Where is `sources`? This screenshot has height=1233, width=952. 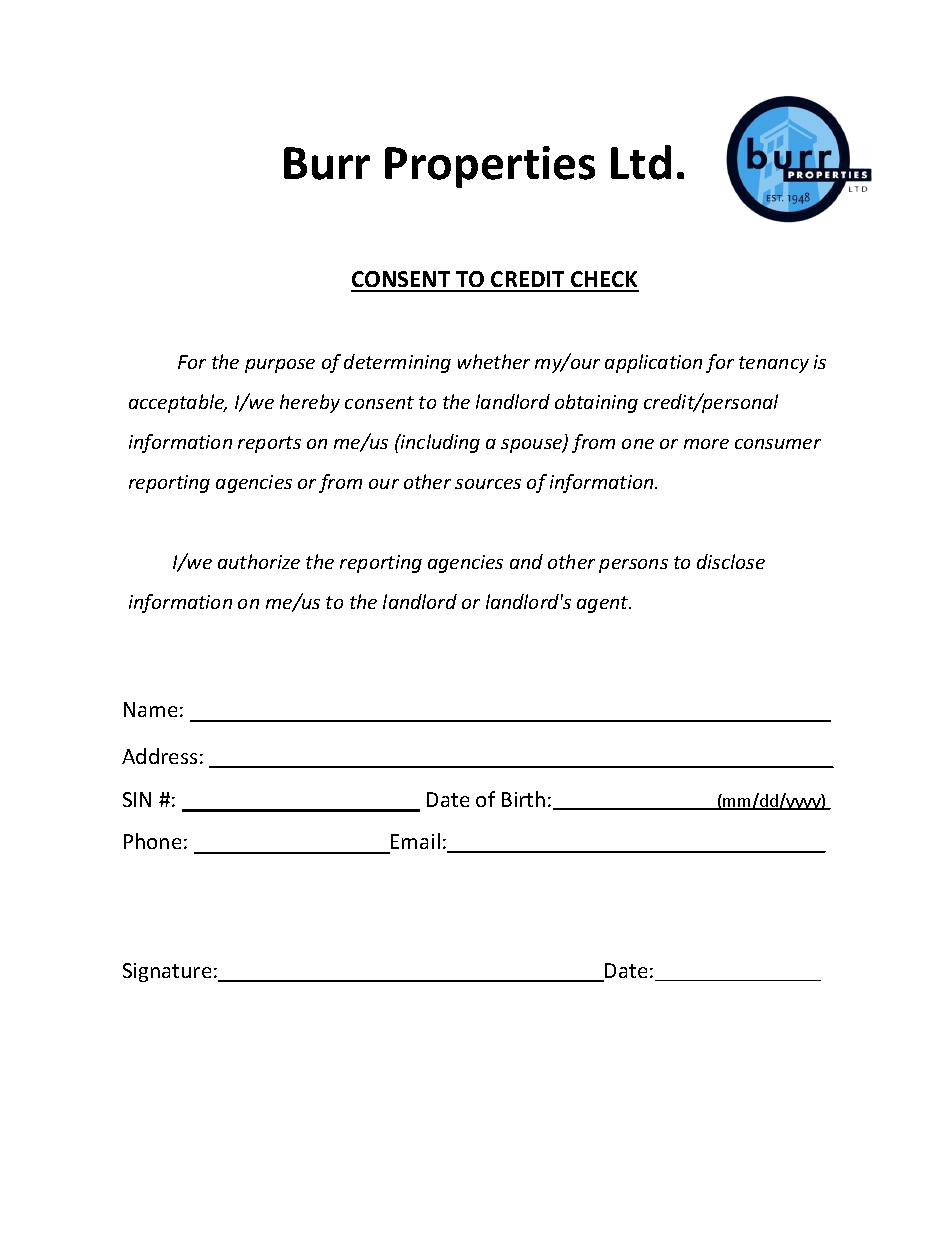 sources is located at coordinates (488, 484).
